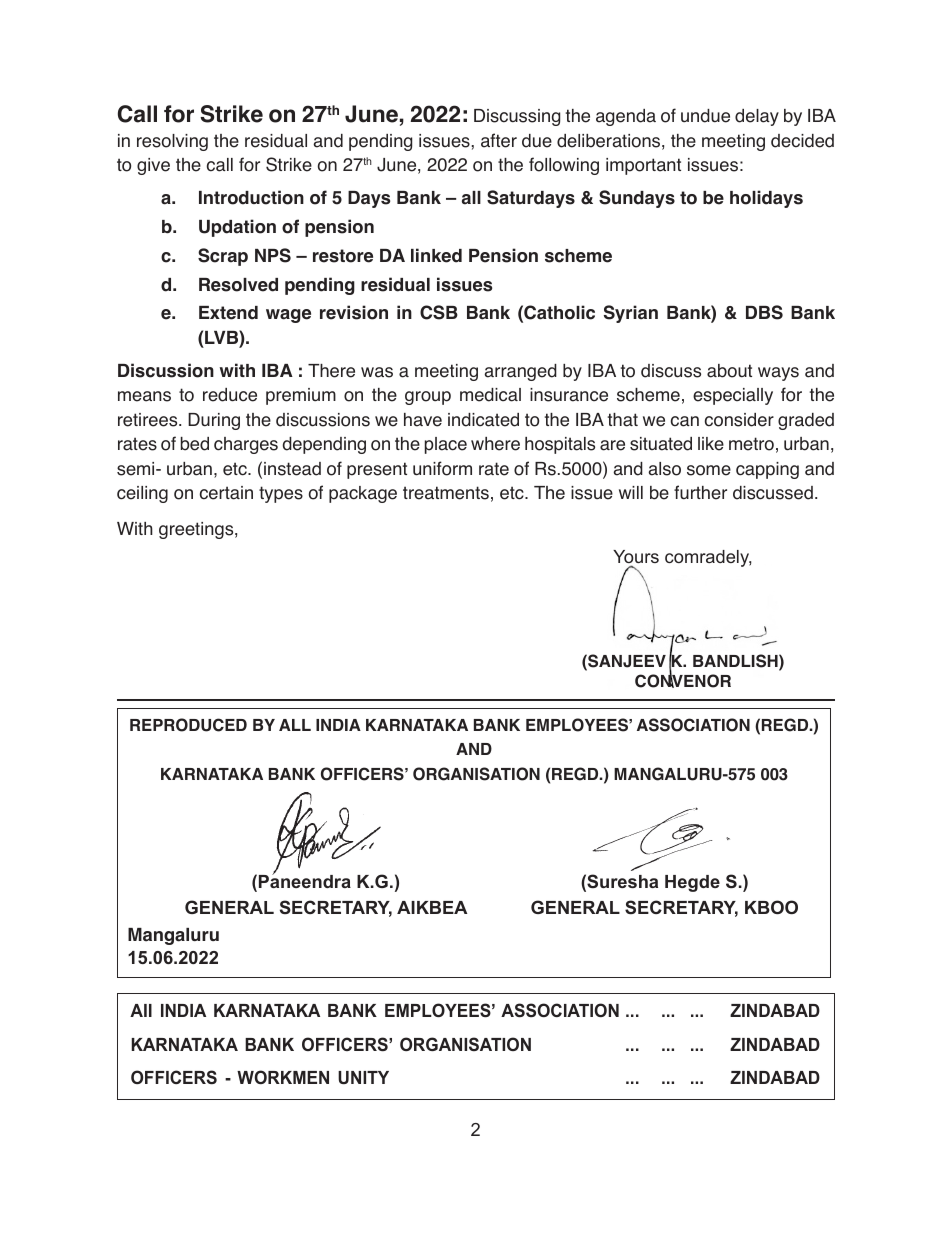  I want to click on WORKMEN, so click(283, 1077).
